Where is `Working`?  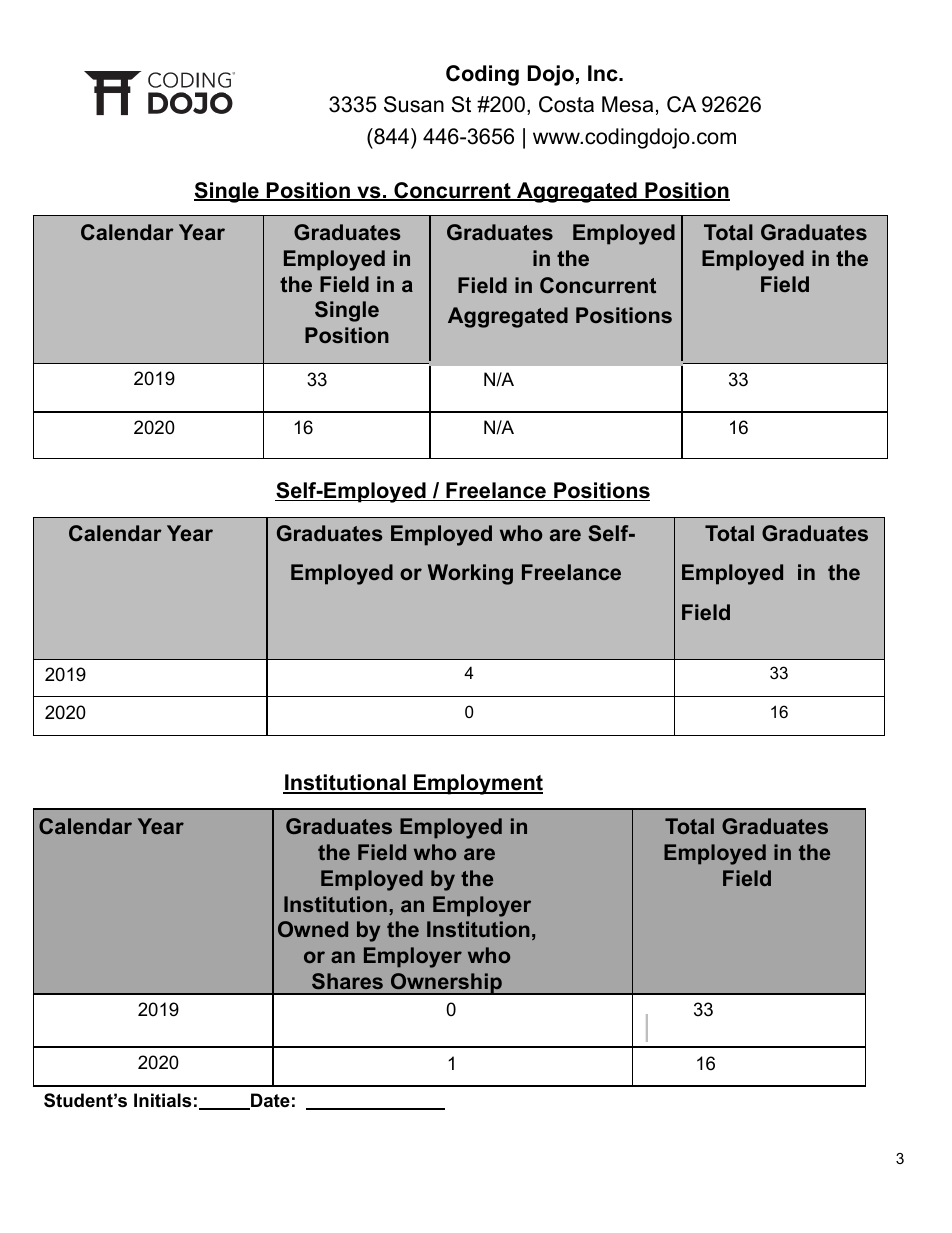
Working is located at coordinates (470, 574).
